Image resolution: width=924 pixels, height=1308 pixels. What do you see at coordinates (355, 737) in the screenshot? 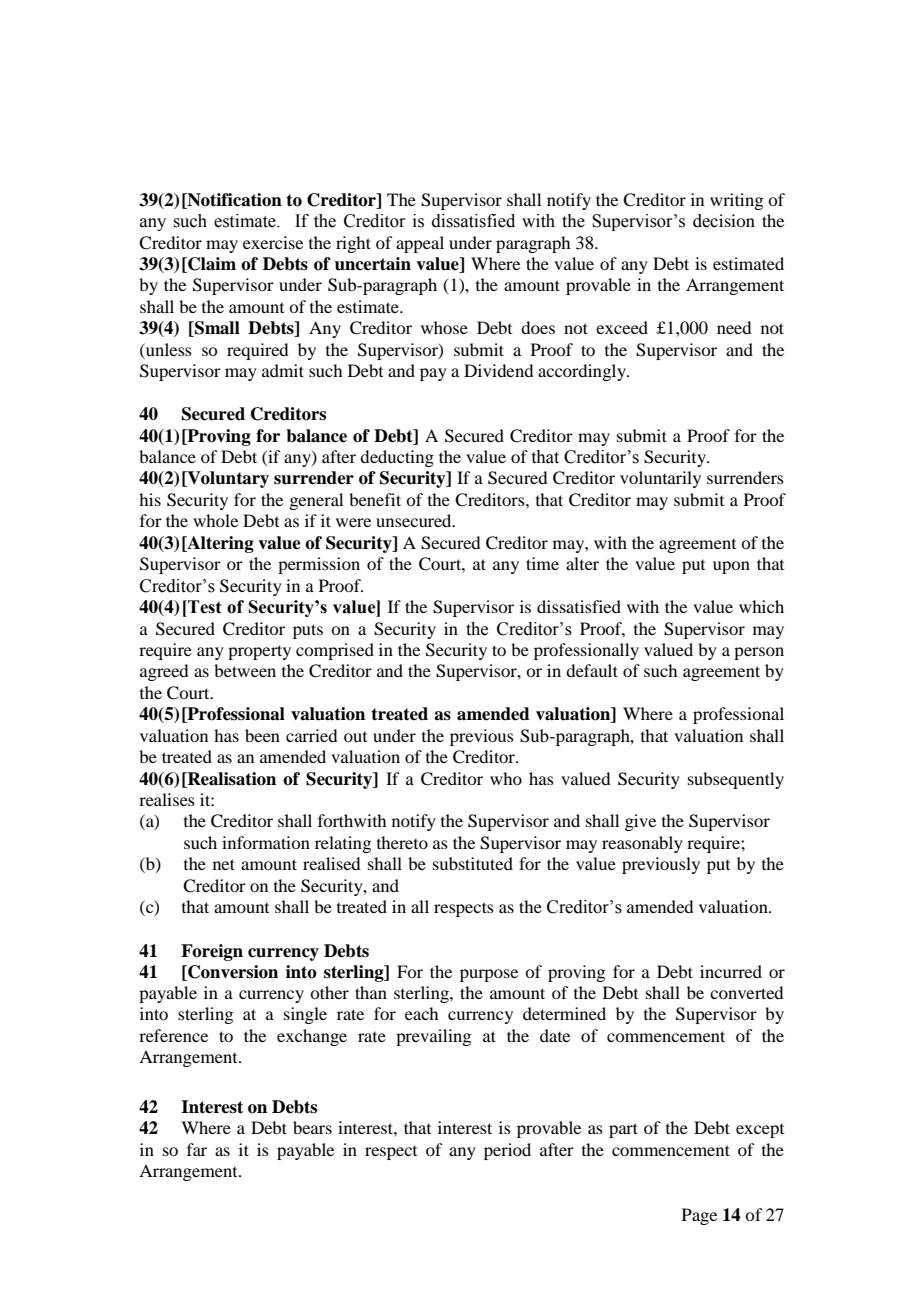
I see `out` at bounding box center [355, 737].
